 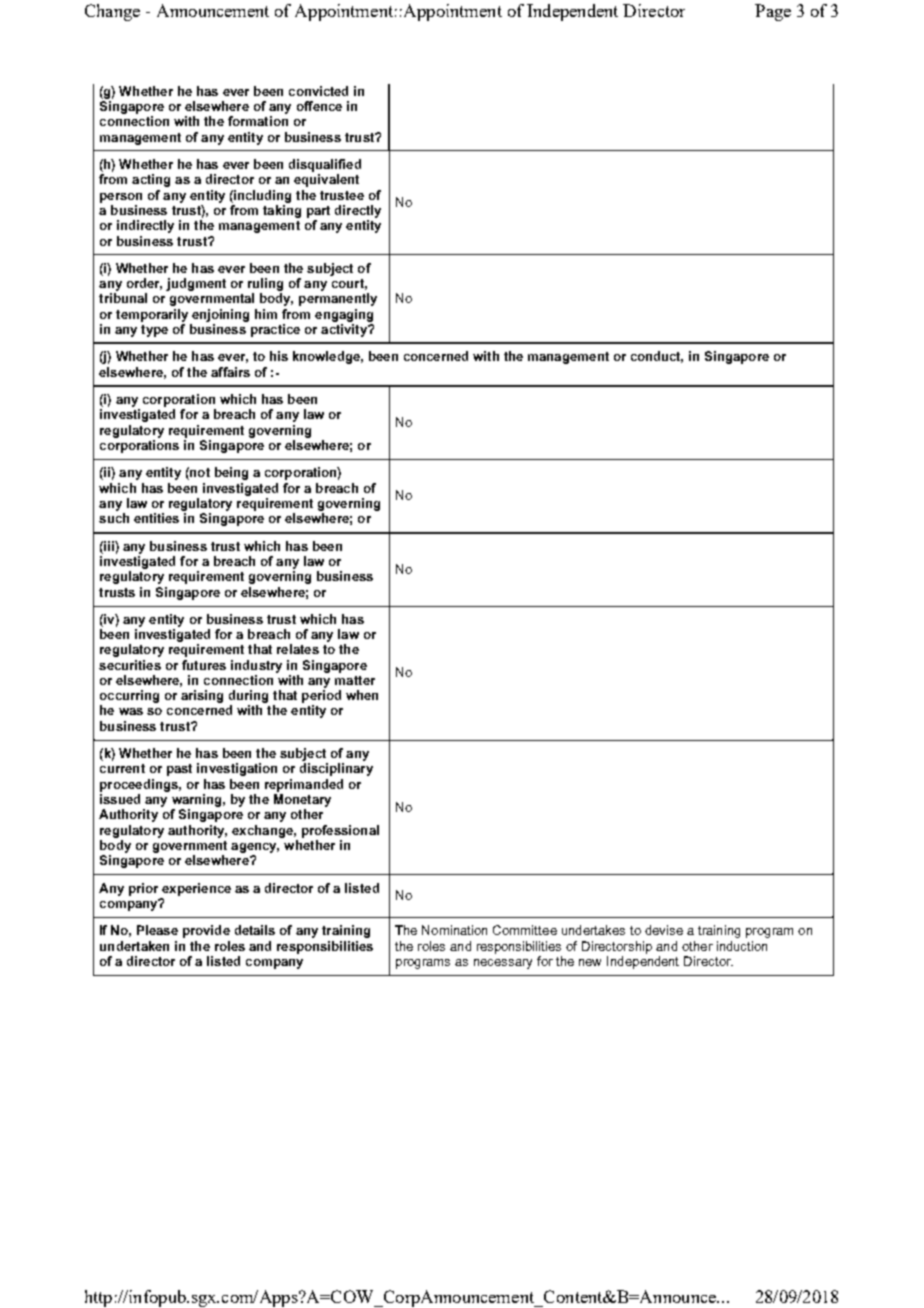 I want to click on Page, so click(x=773, y=12).
